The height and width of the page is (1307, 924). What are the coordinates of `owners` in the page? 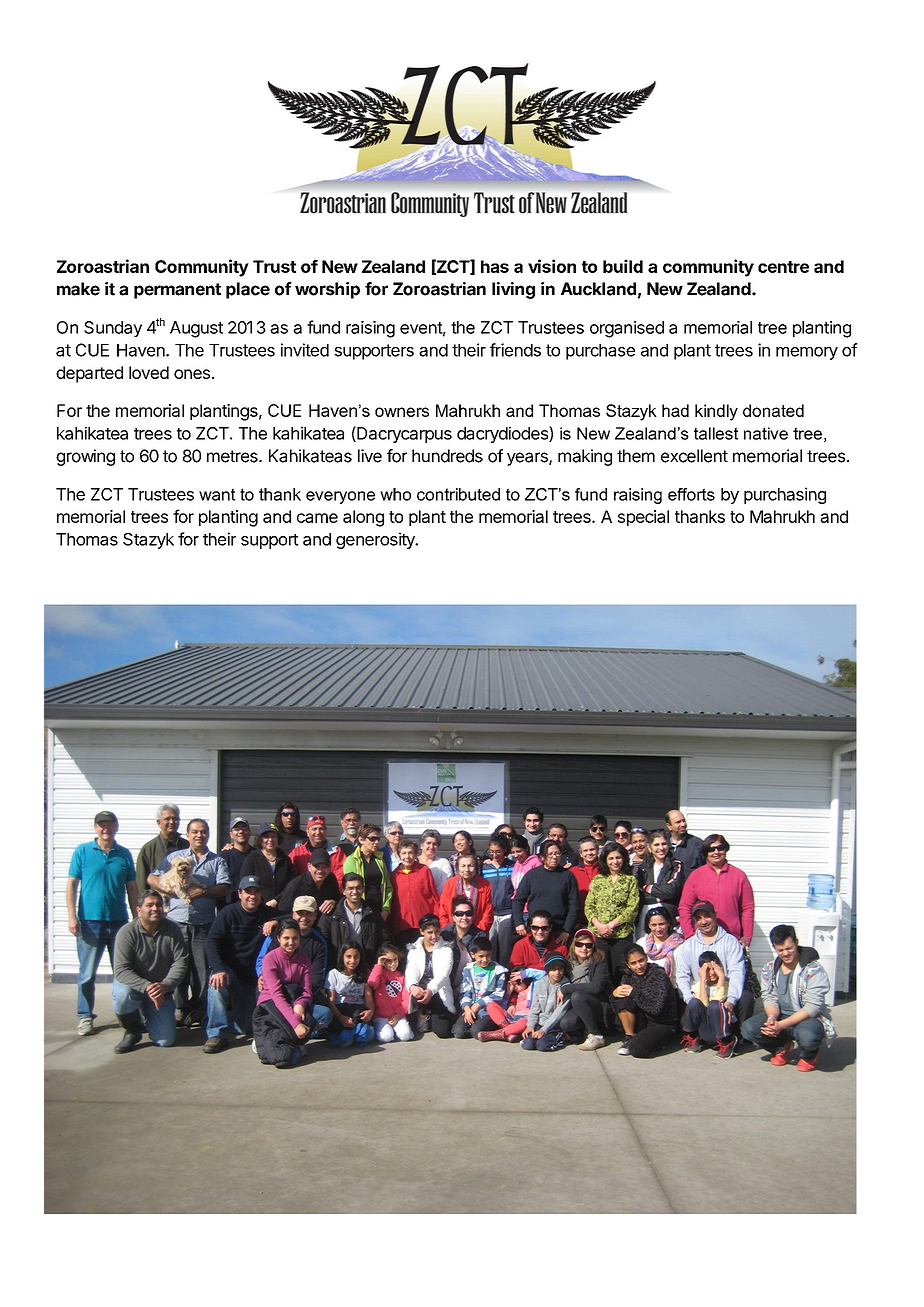 It's located at (402, 412).
